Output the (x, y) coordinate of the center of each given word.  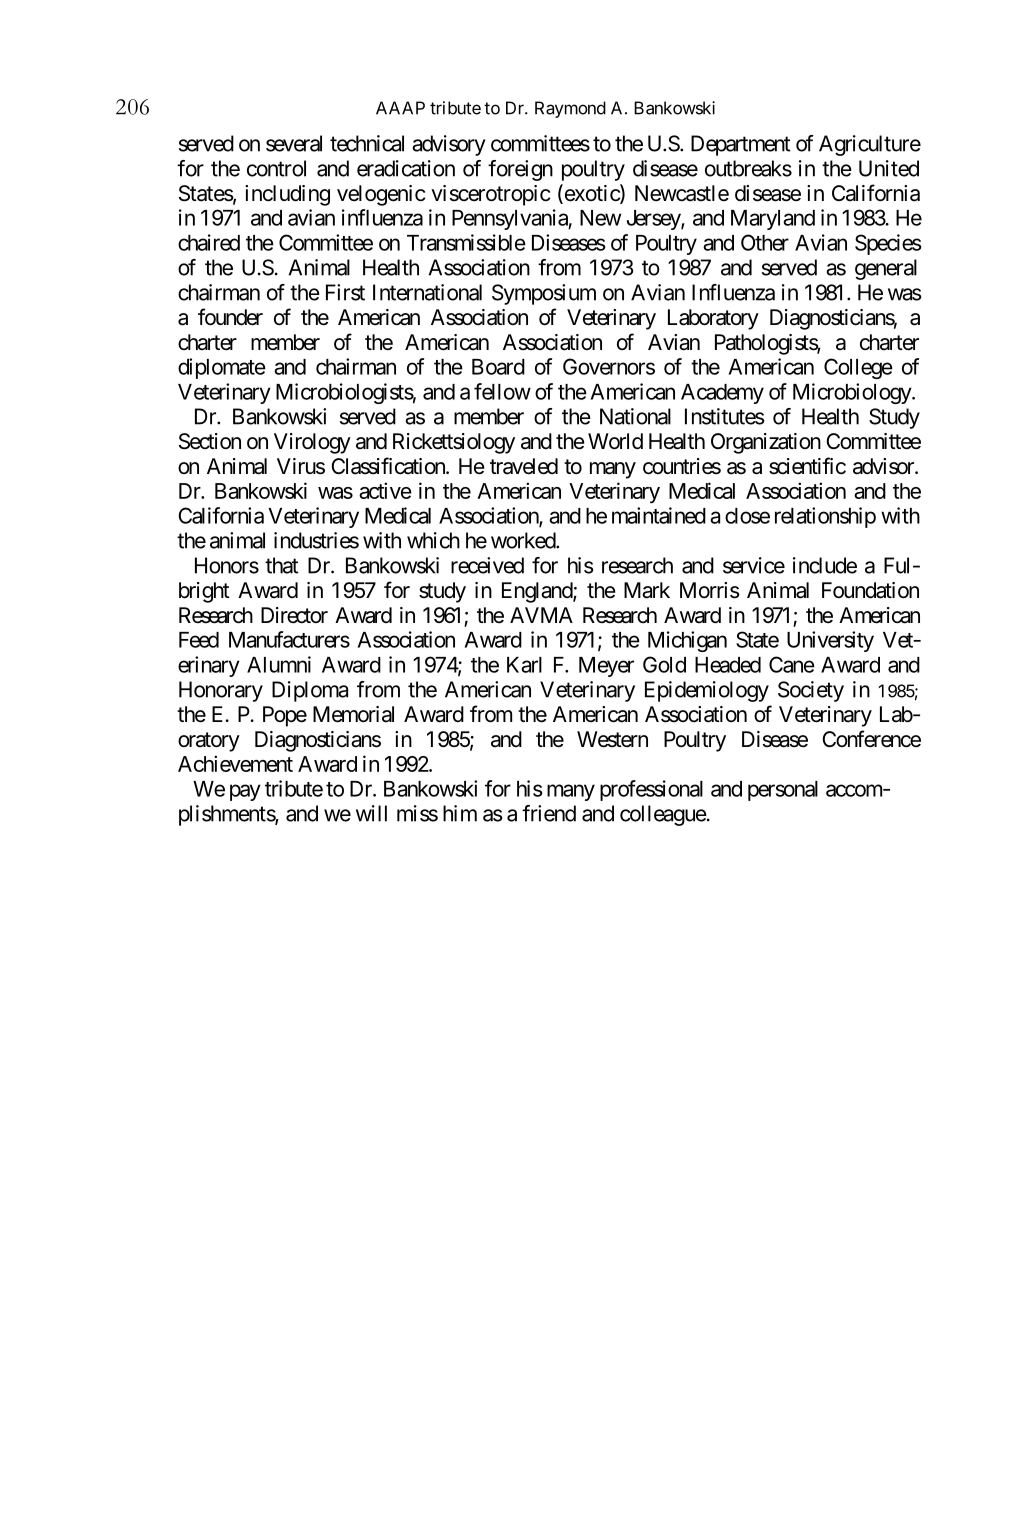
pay (245, 792)
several (294, 143)
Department (740, 145)
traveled (524, 466)
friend (549, 813)
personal (783, 791)
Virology (312, 443)
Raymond (570, 109)
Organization (766, 443)
